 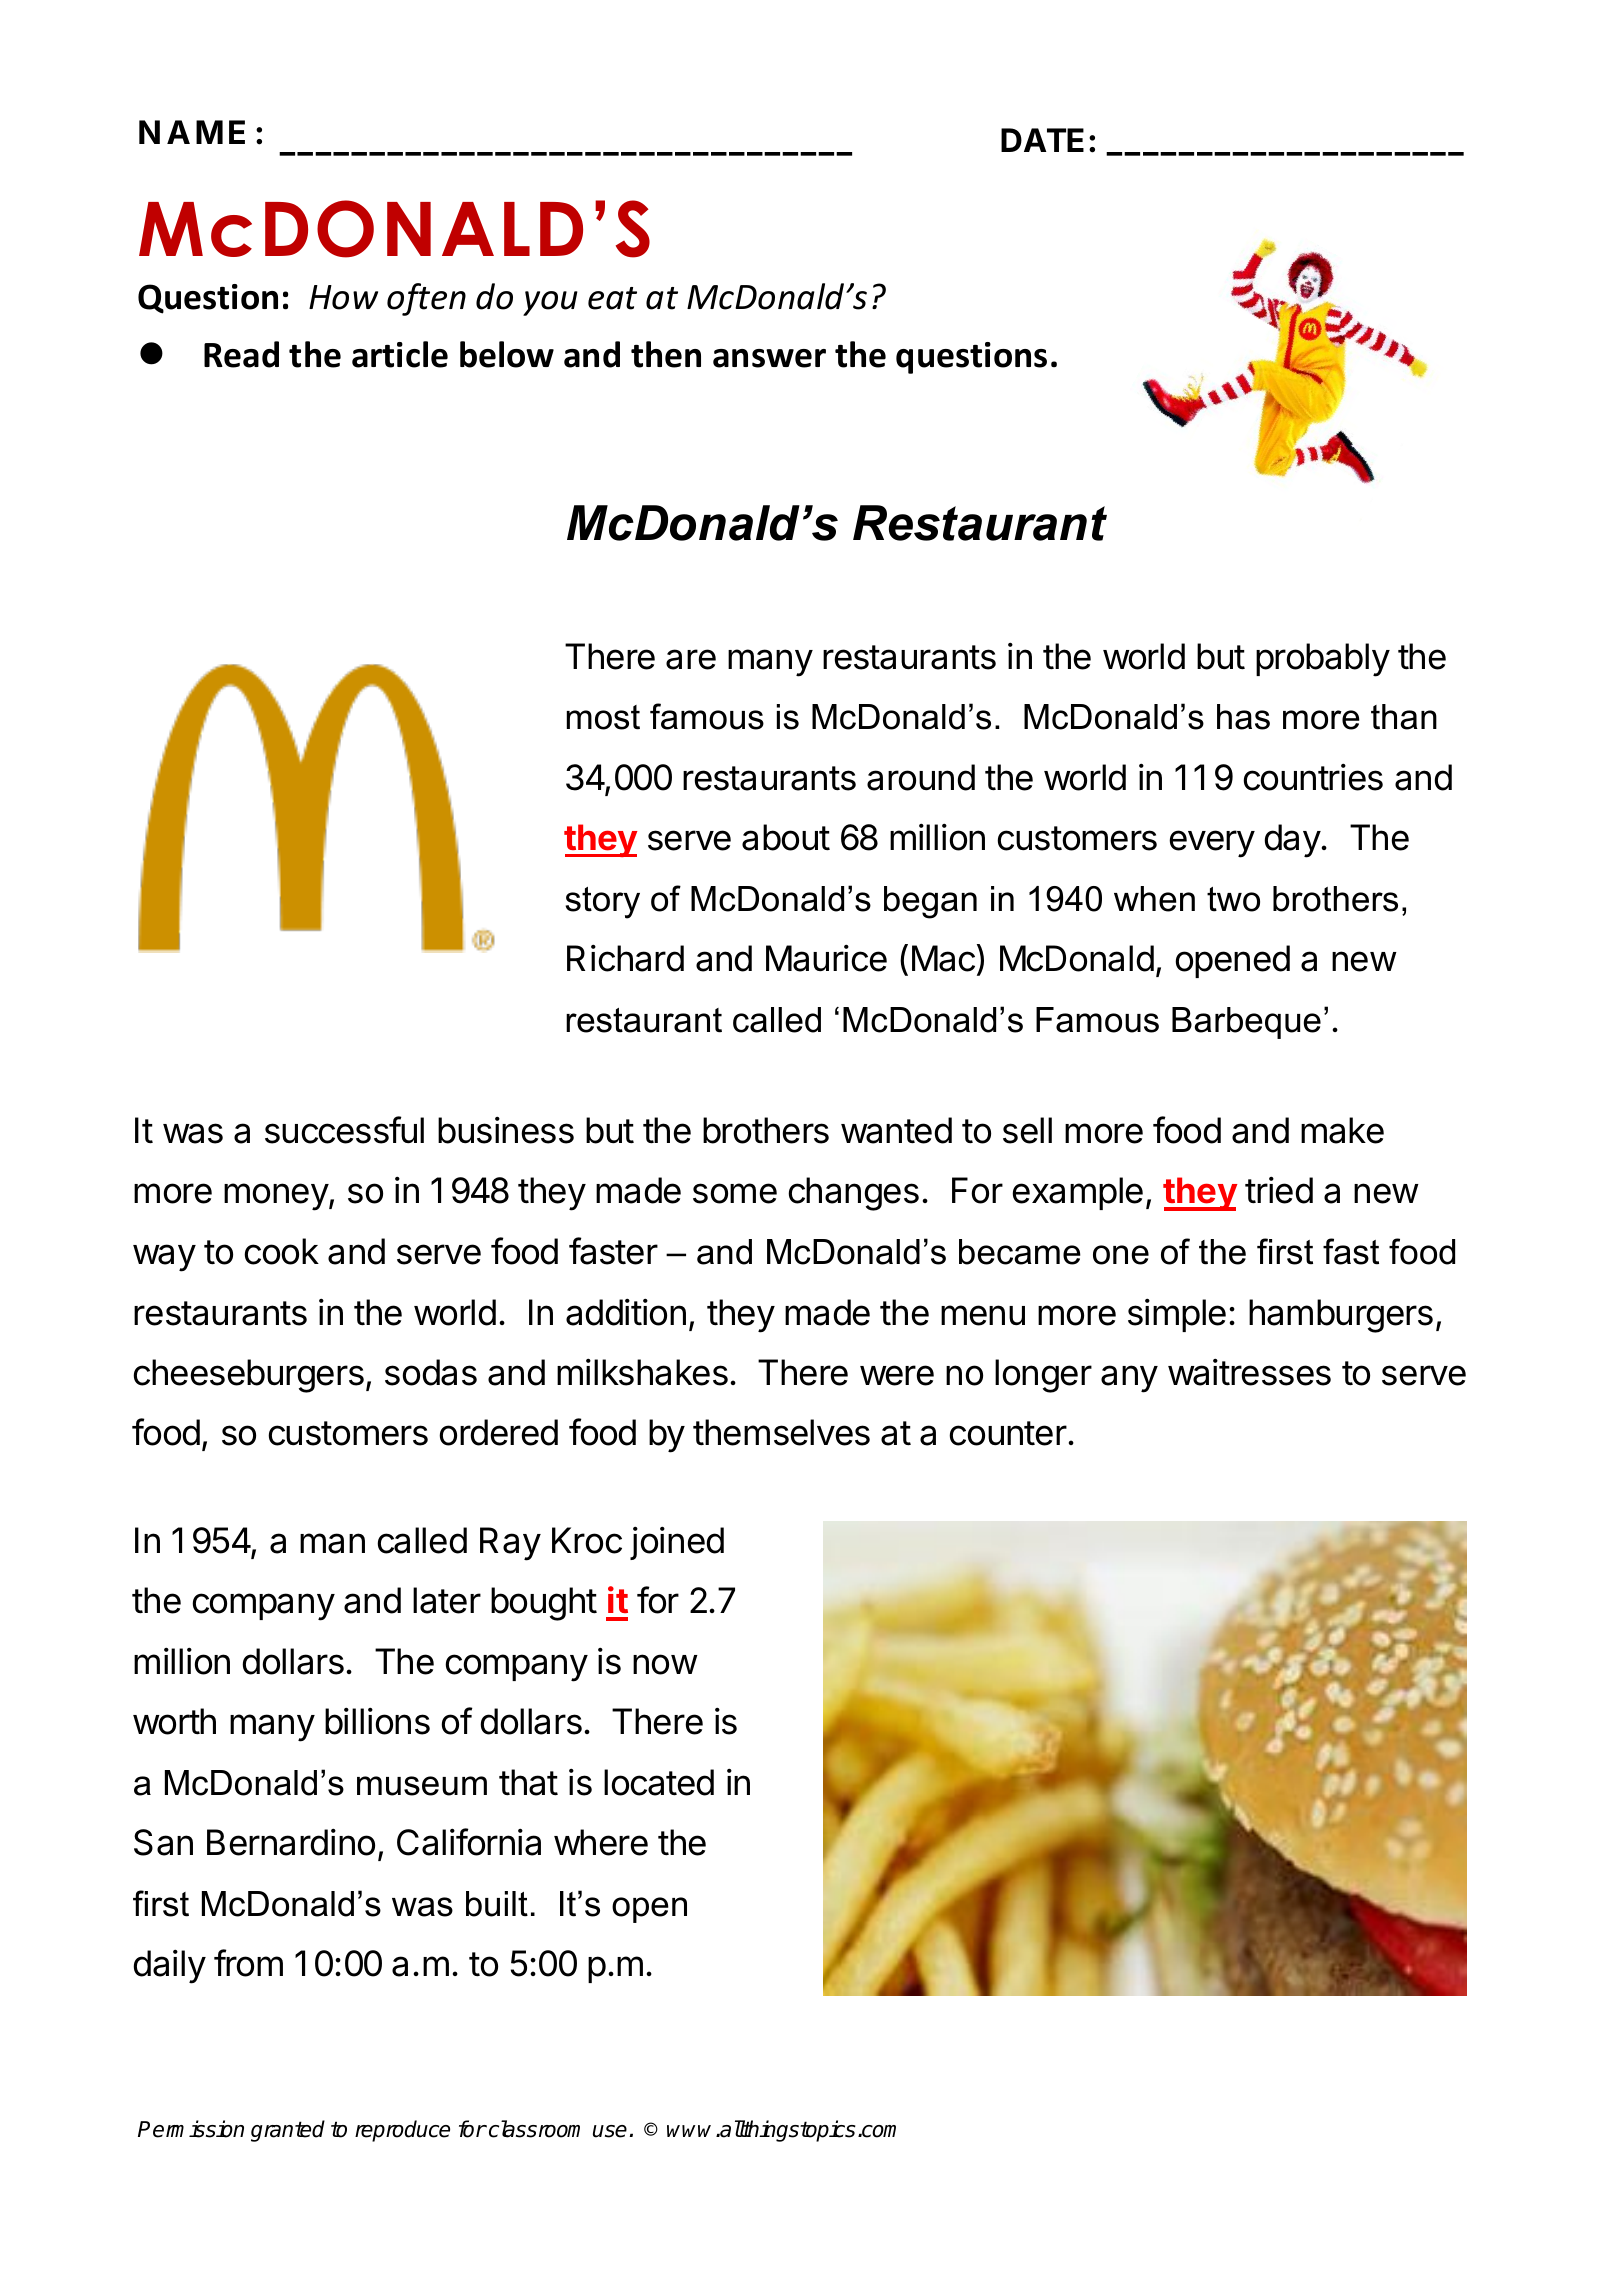 What do you see at coordinates (677, 1543) in the image?
I see `joined` at bounding box center [677, 1543].
